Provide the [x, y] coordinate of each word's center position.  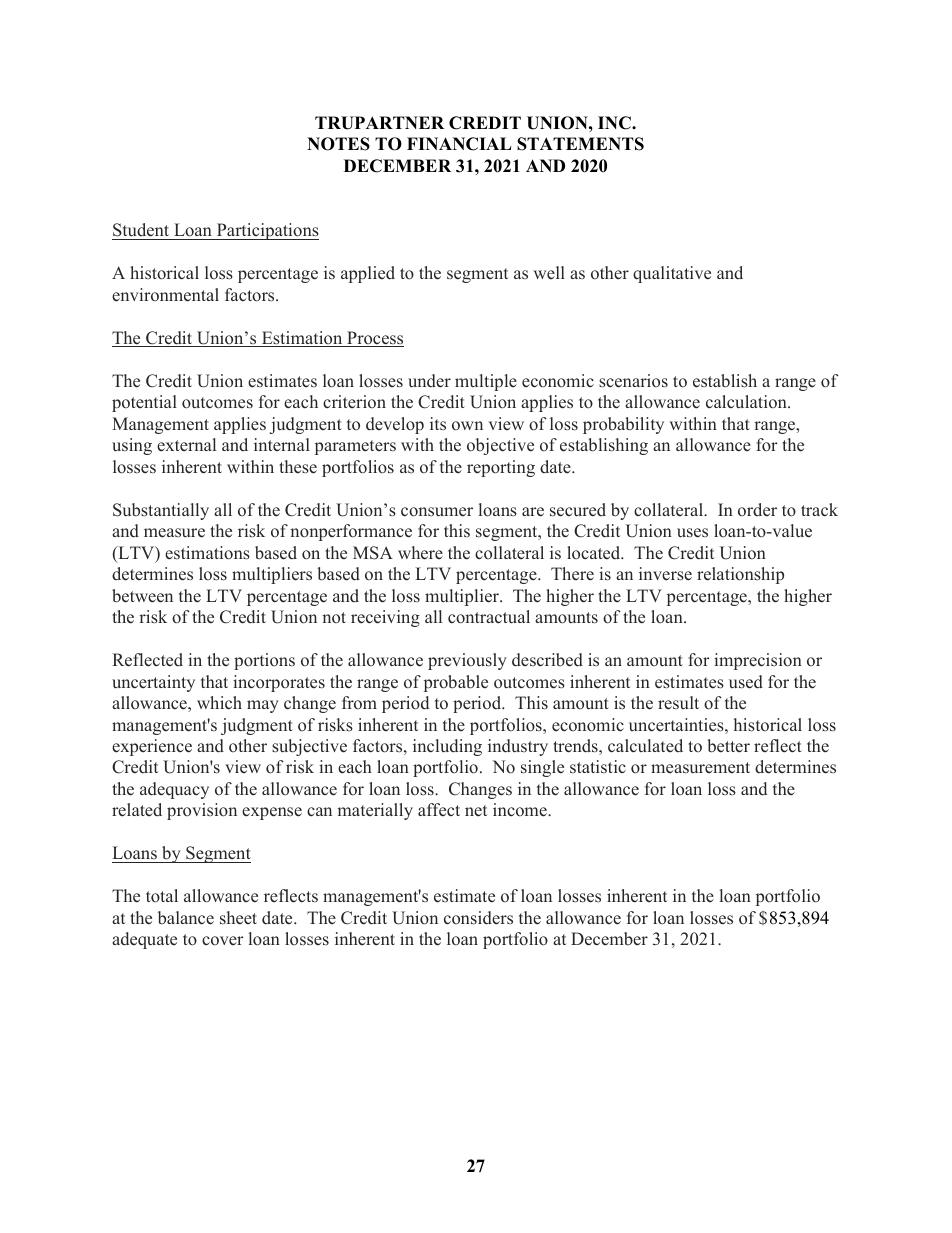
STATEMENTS [580, 144]
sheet [238, 918]
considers [478, 918]
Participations [266, 231]
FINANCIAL [459, 144]
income [521, 810]
